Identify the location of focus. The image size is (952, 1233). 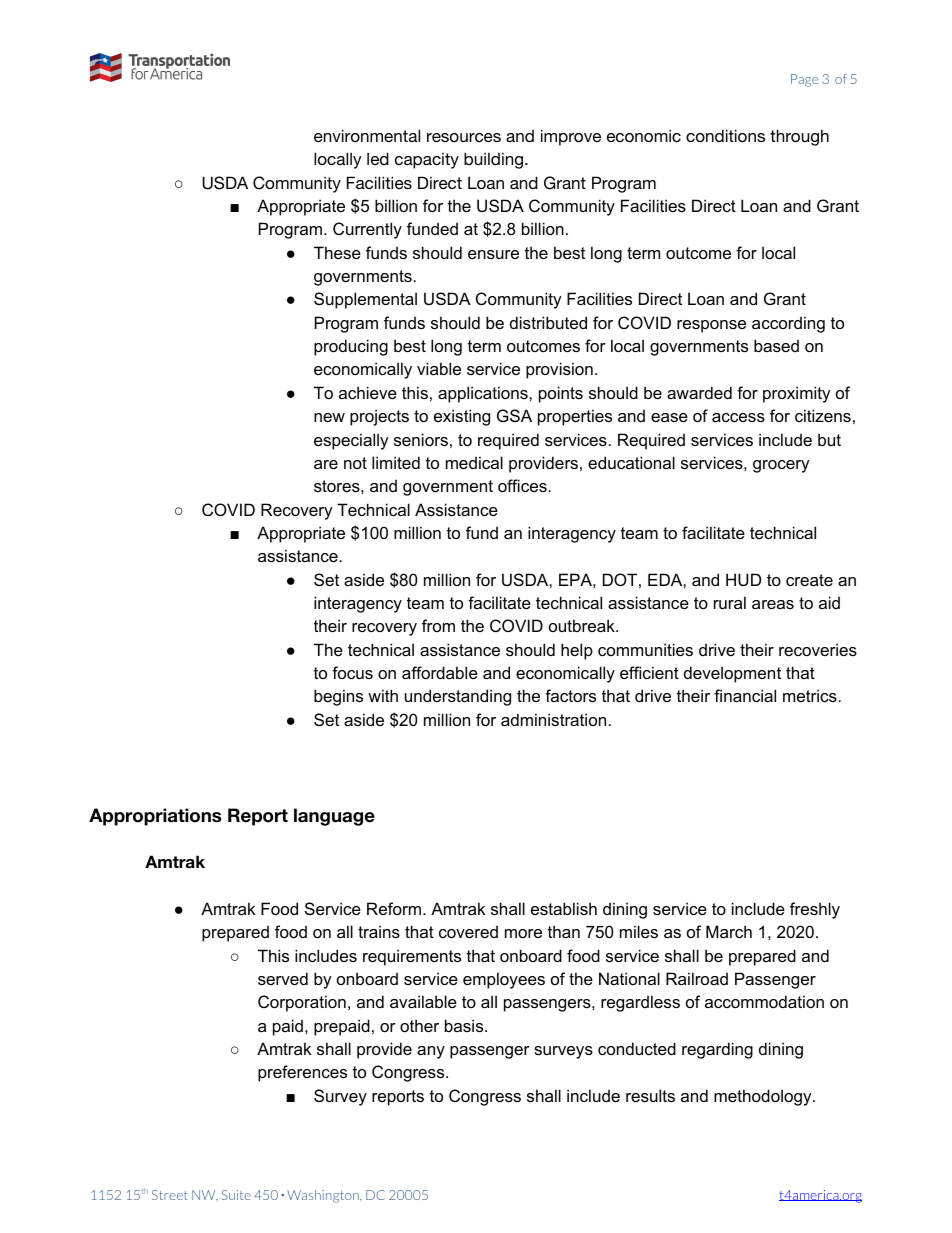
(352, 672).
